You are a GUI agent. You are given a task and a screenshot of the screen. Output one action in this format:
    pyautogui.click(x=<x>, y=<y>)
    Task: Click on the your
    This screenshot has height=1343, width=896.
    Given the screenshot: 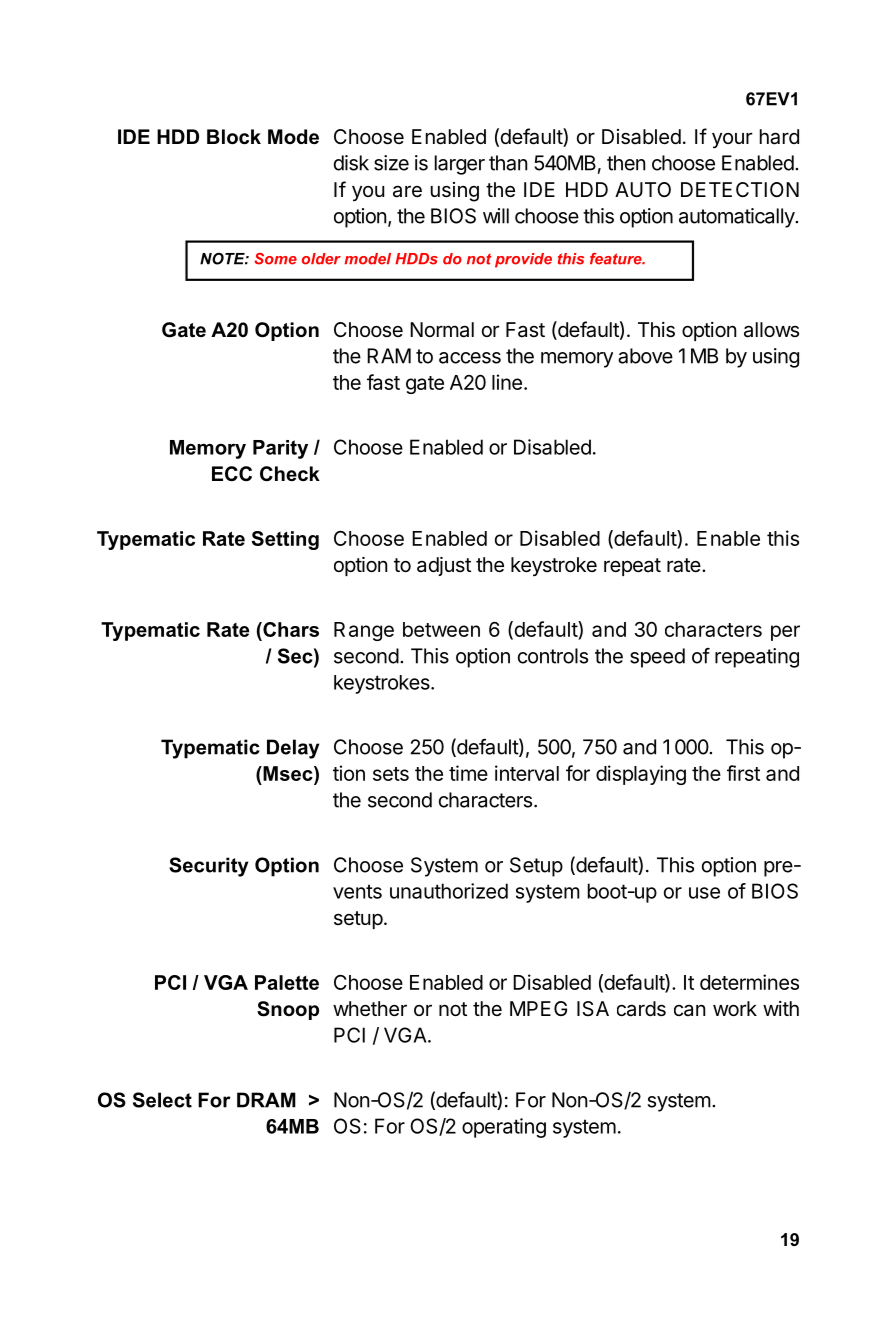 What is the action you would take?
    pyautogui.click(x=732, y=140)
